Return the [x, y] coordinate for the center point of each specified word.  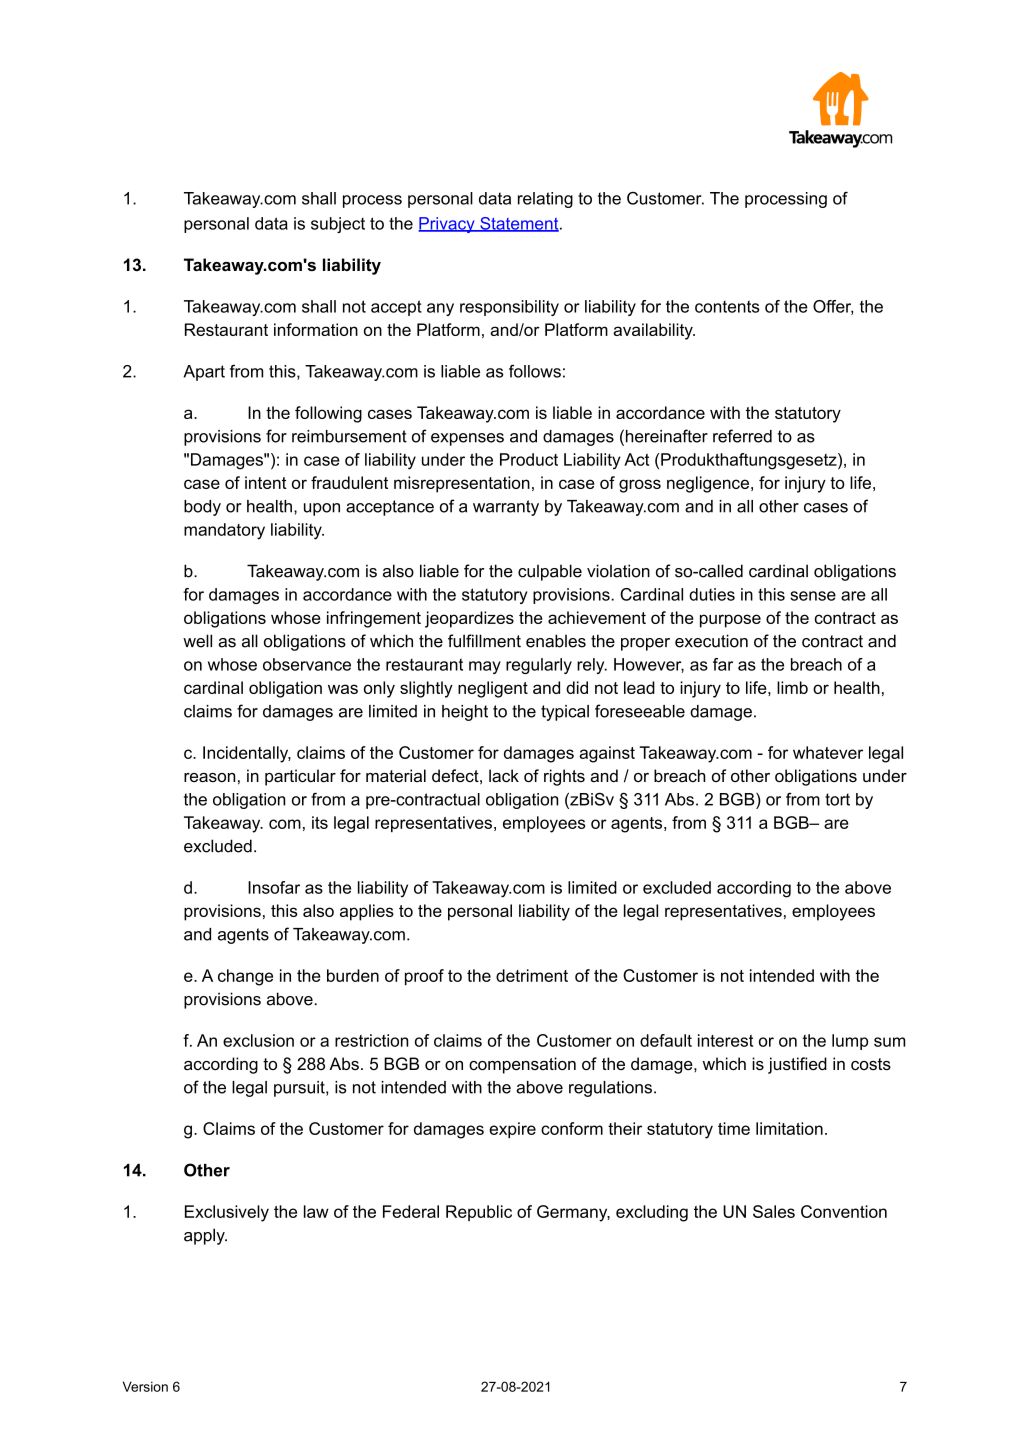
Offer [833, 307]
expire [512, 1130]
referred [742, 436]
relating [545, 200]
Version [145, 1386]
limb [792, 687]
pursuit [300, 1089]
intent [266, 482]
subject [338, 225]
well [197, 641]
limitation [789, 1128]
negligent [493, 689]
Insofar [274, 887]
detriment [532, 975]
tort [837, 799]
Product [529, 459]
